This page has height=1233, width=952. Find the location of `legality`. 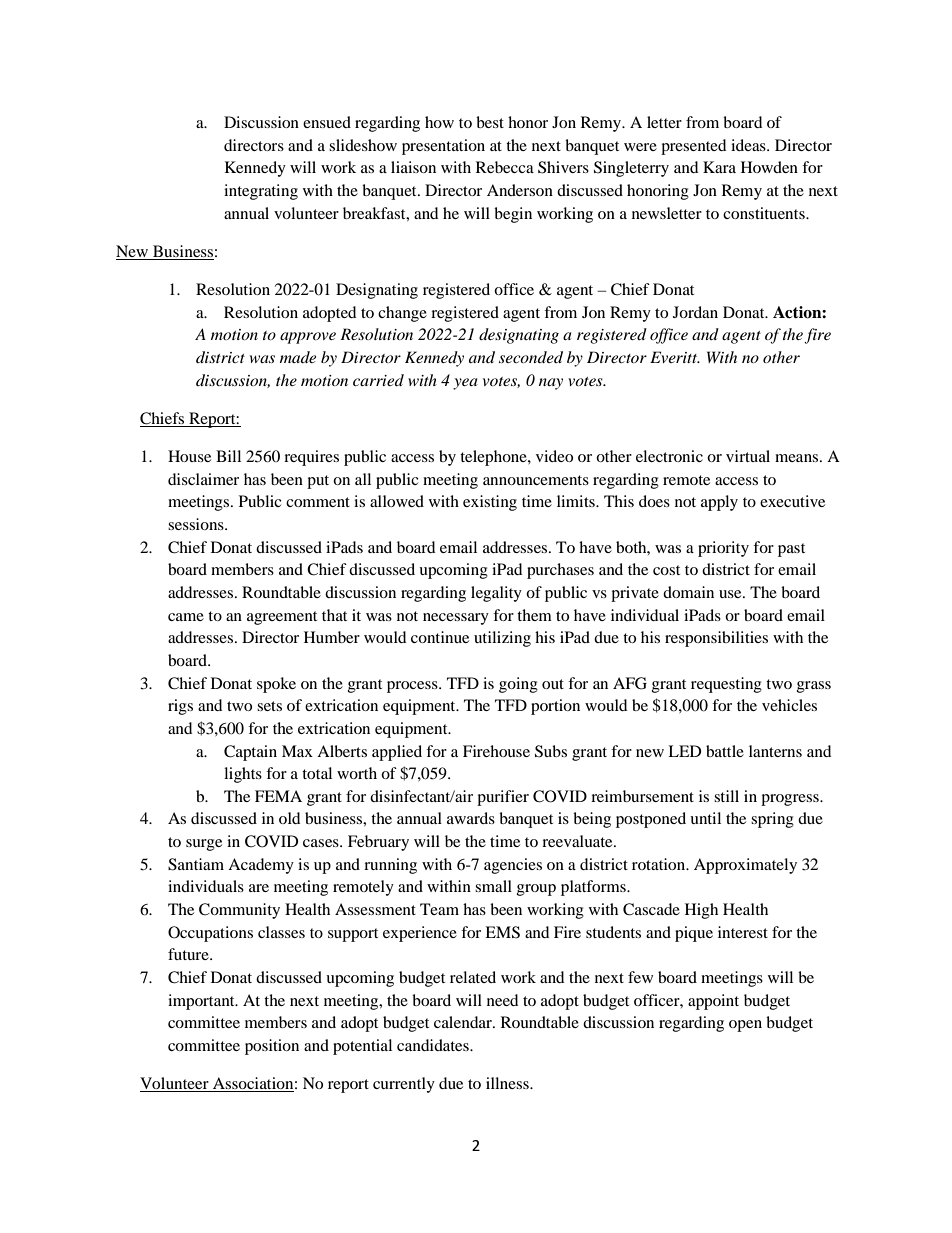

legality is located at coordinates (496, 594).
